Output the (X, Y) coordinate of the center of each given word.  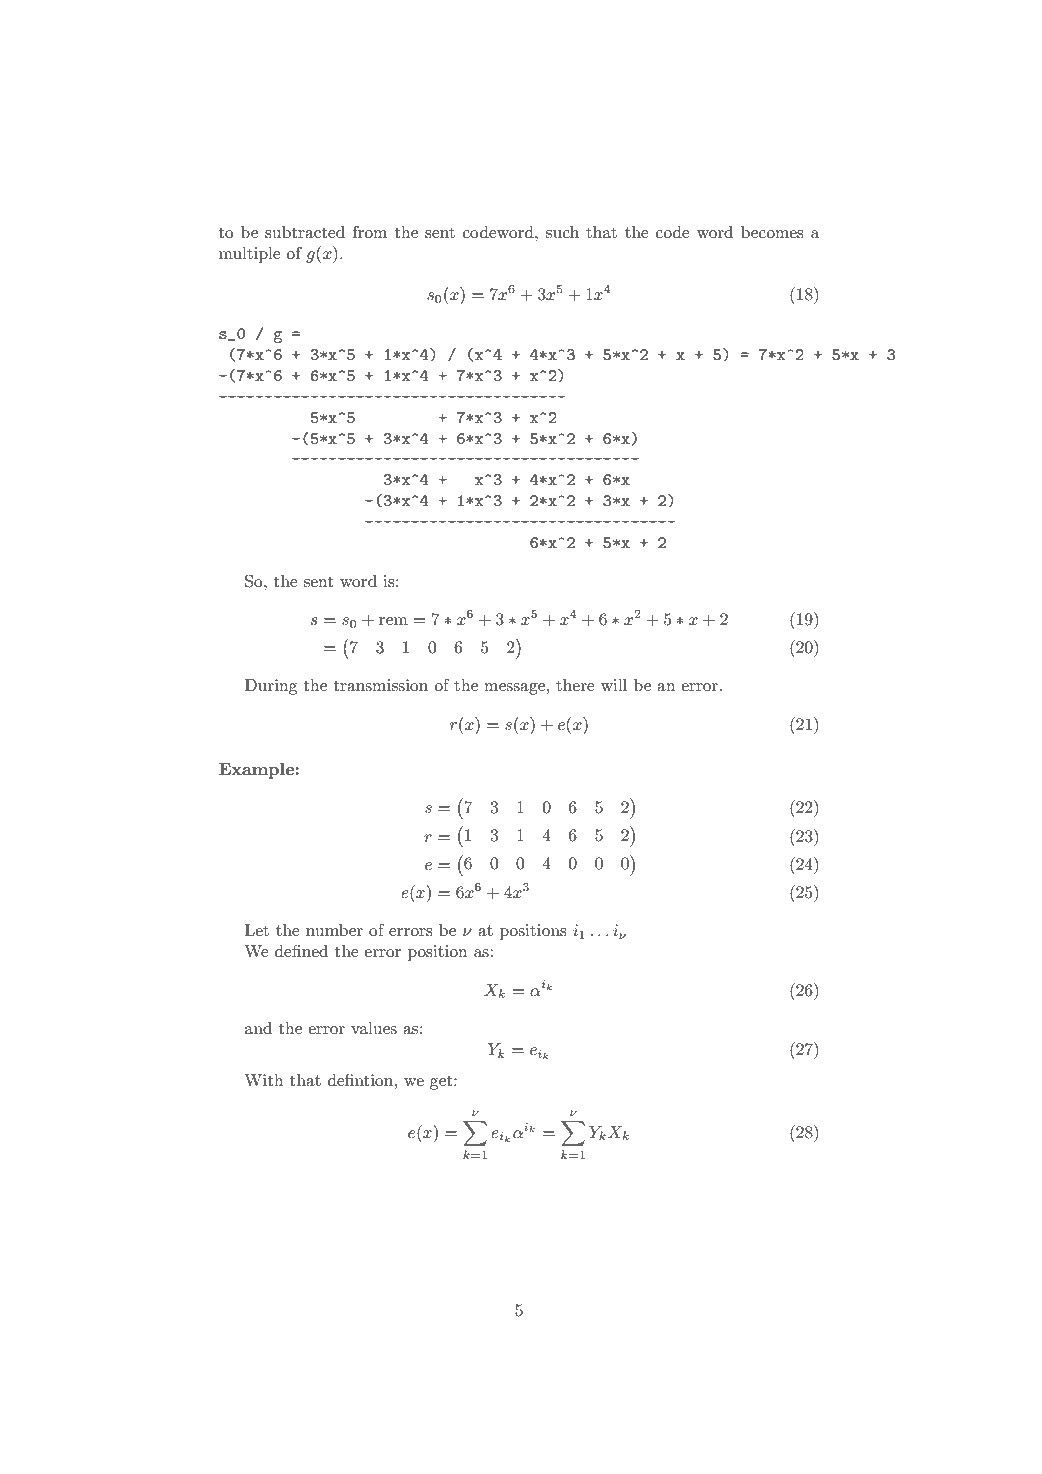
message (514, 689)
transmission (381, 685)
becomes (772, 232)
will (614, 685)
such (562, 232)
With (264, 1080)
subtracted (305, 232)
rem (393, 621)
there (575, 685)
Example (257, 771)
